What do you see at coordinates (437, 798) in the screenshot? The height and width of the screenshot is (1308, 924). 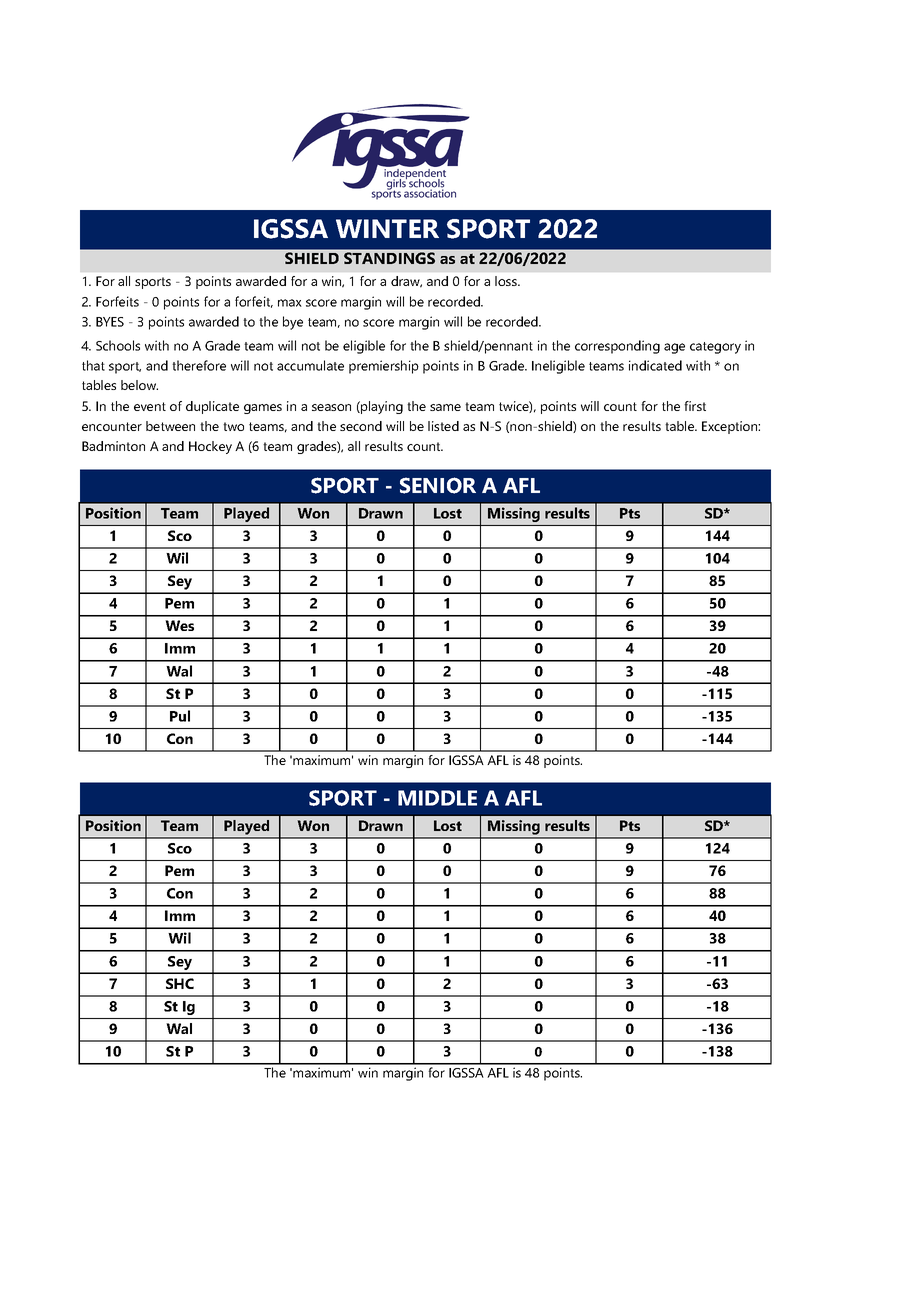 I see `MIDDLE` at bounding box center [437, 798].
